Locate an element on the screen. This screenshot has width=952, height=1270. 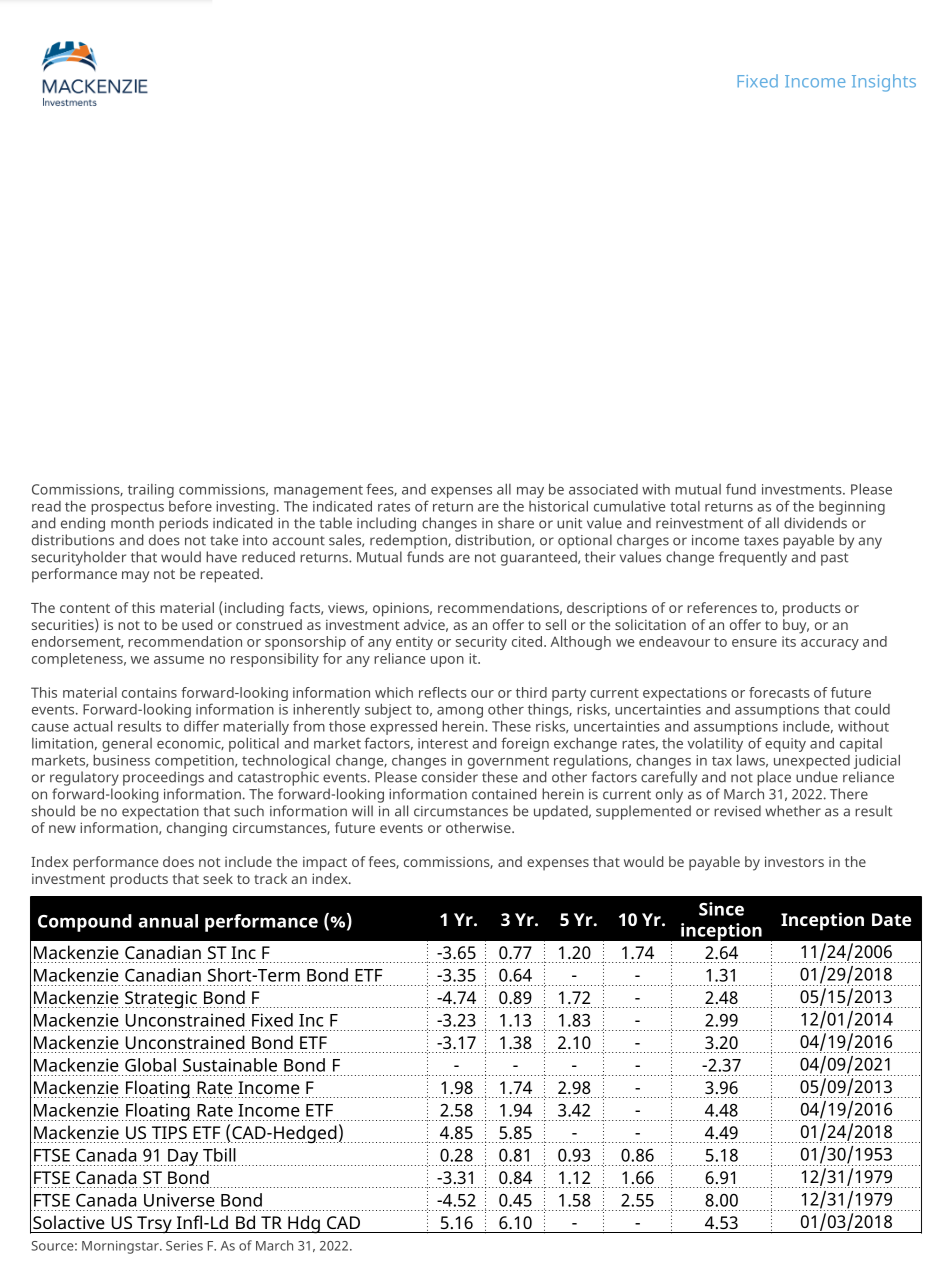
beginning is located at coordinates (852, 508).
